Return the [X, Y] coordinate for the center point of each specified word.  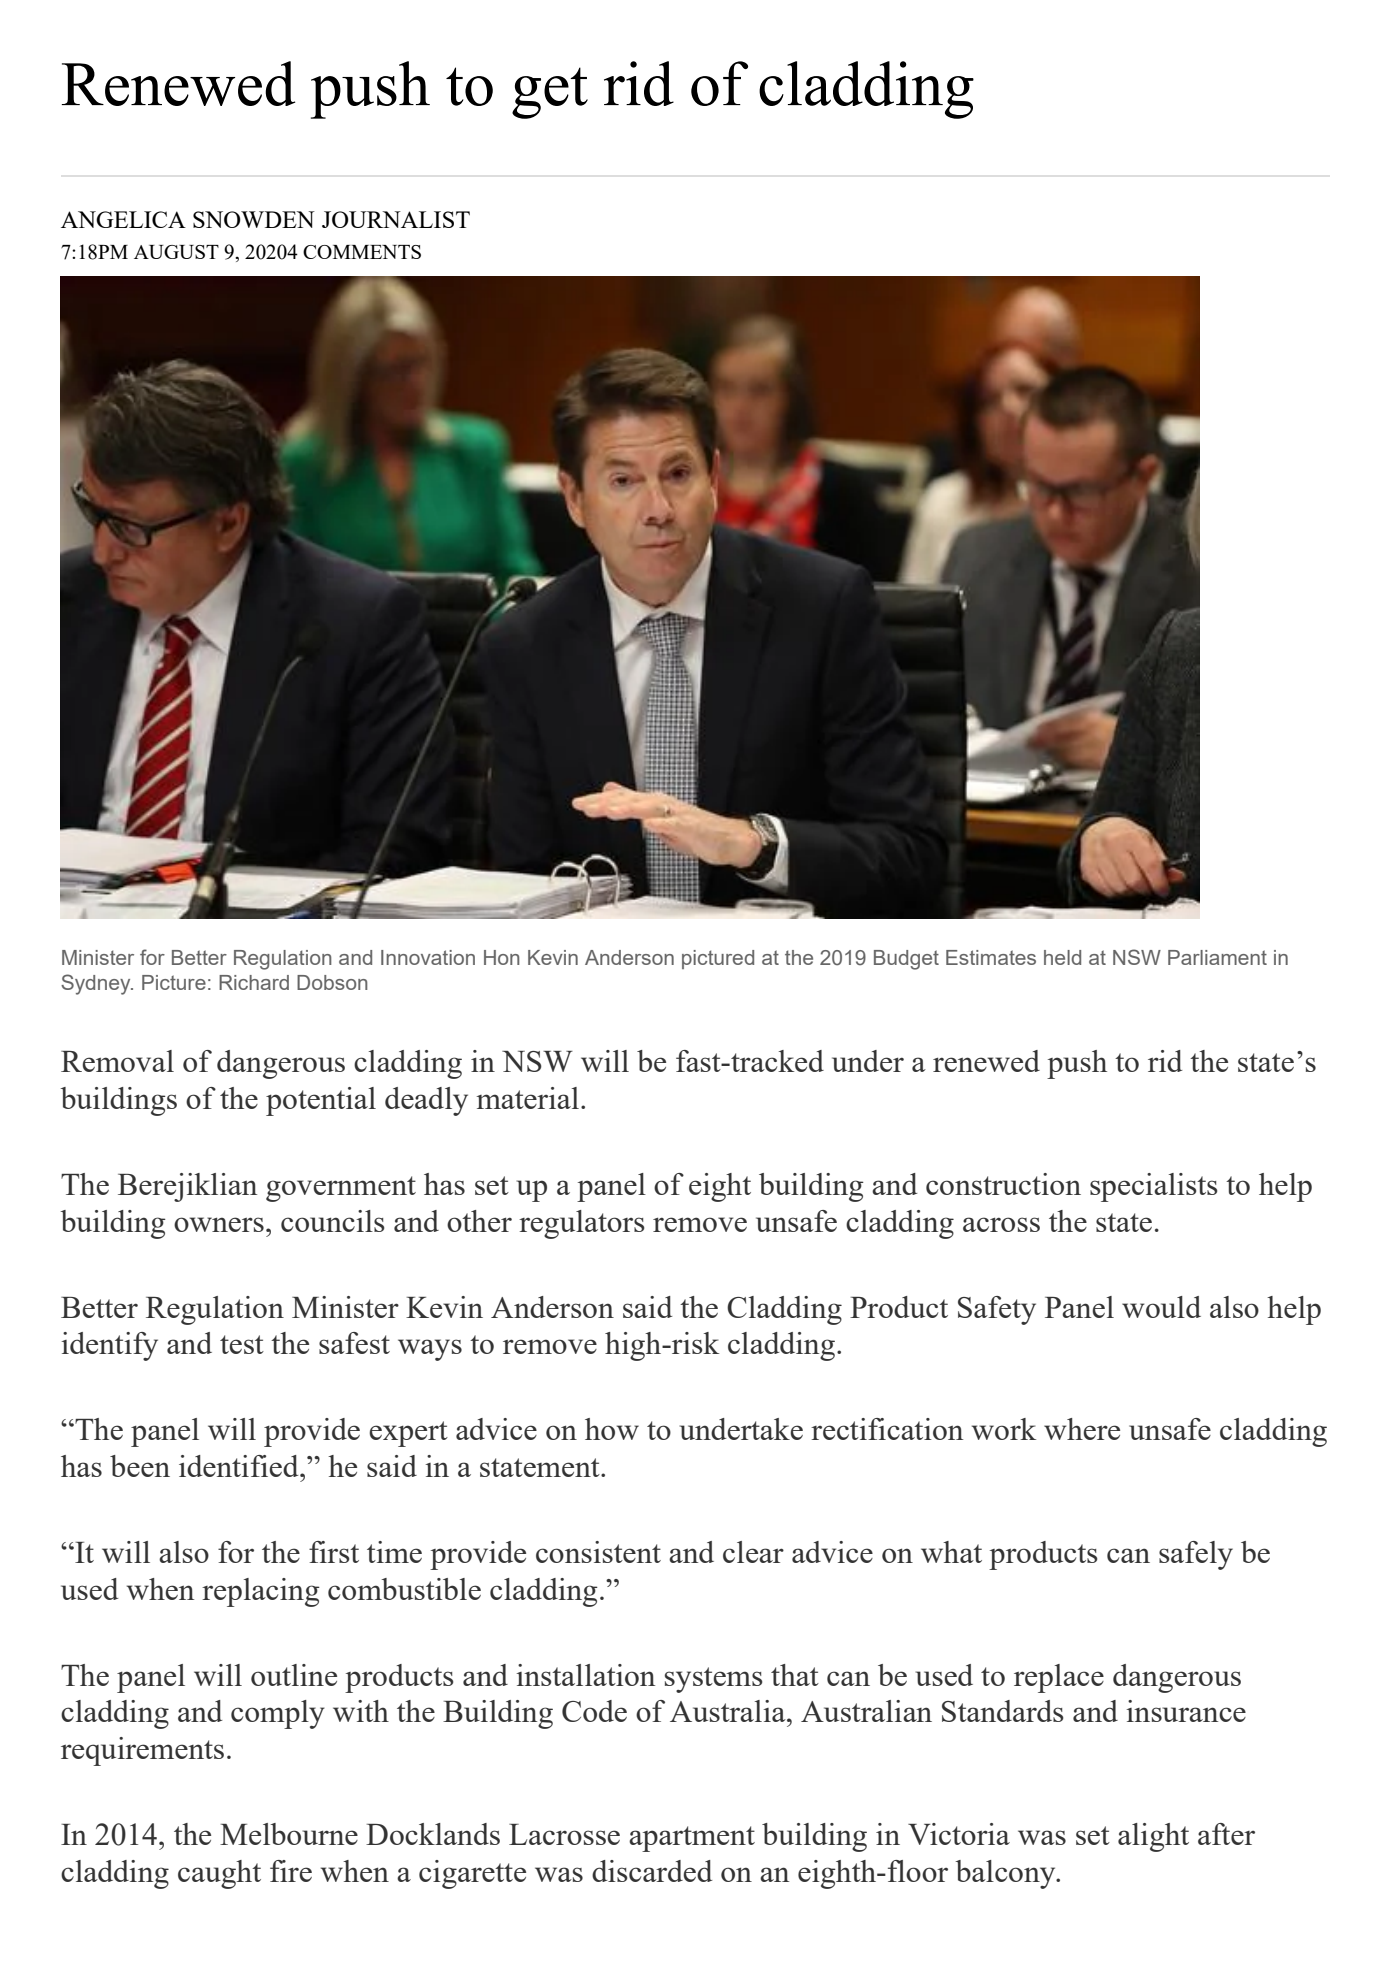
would [1161, 1307]
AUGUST [176, 252]
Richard [254, 982]
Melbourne [289, 1834]
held [1062, 957]
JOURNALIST [396, 219]
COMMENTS [362, 252]
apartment [692, 1839]
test [242, 1344]
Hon [502, 957]
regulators [581, 1224]
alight [1153, 1837]
